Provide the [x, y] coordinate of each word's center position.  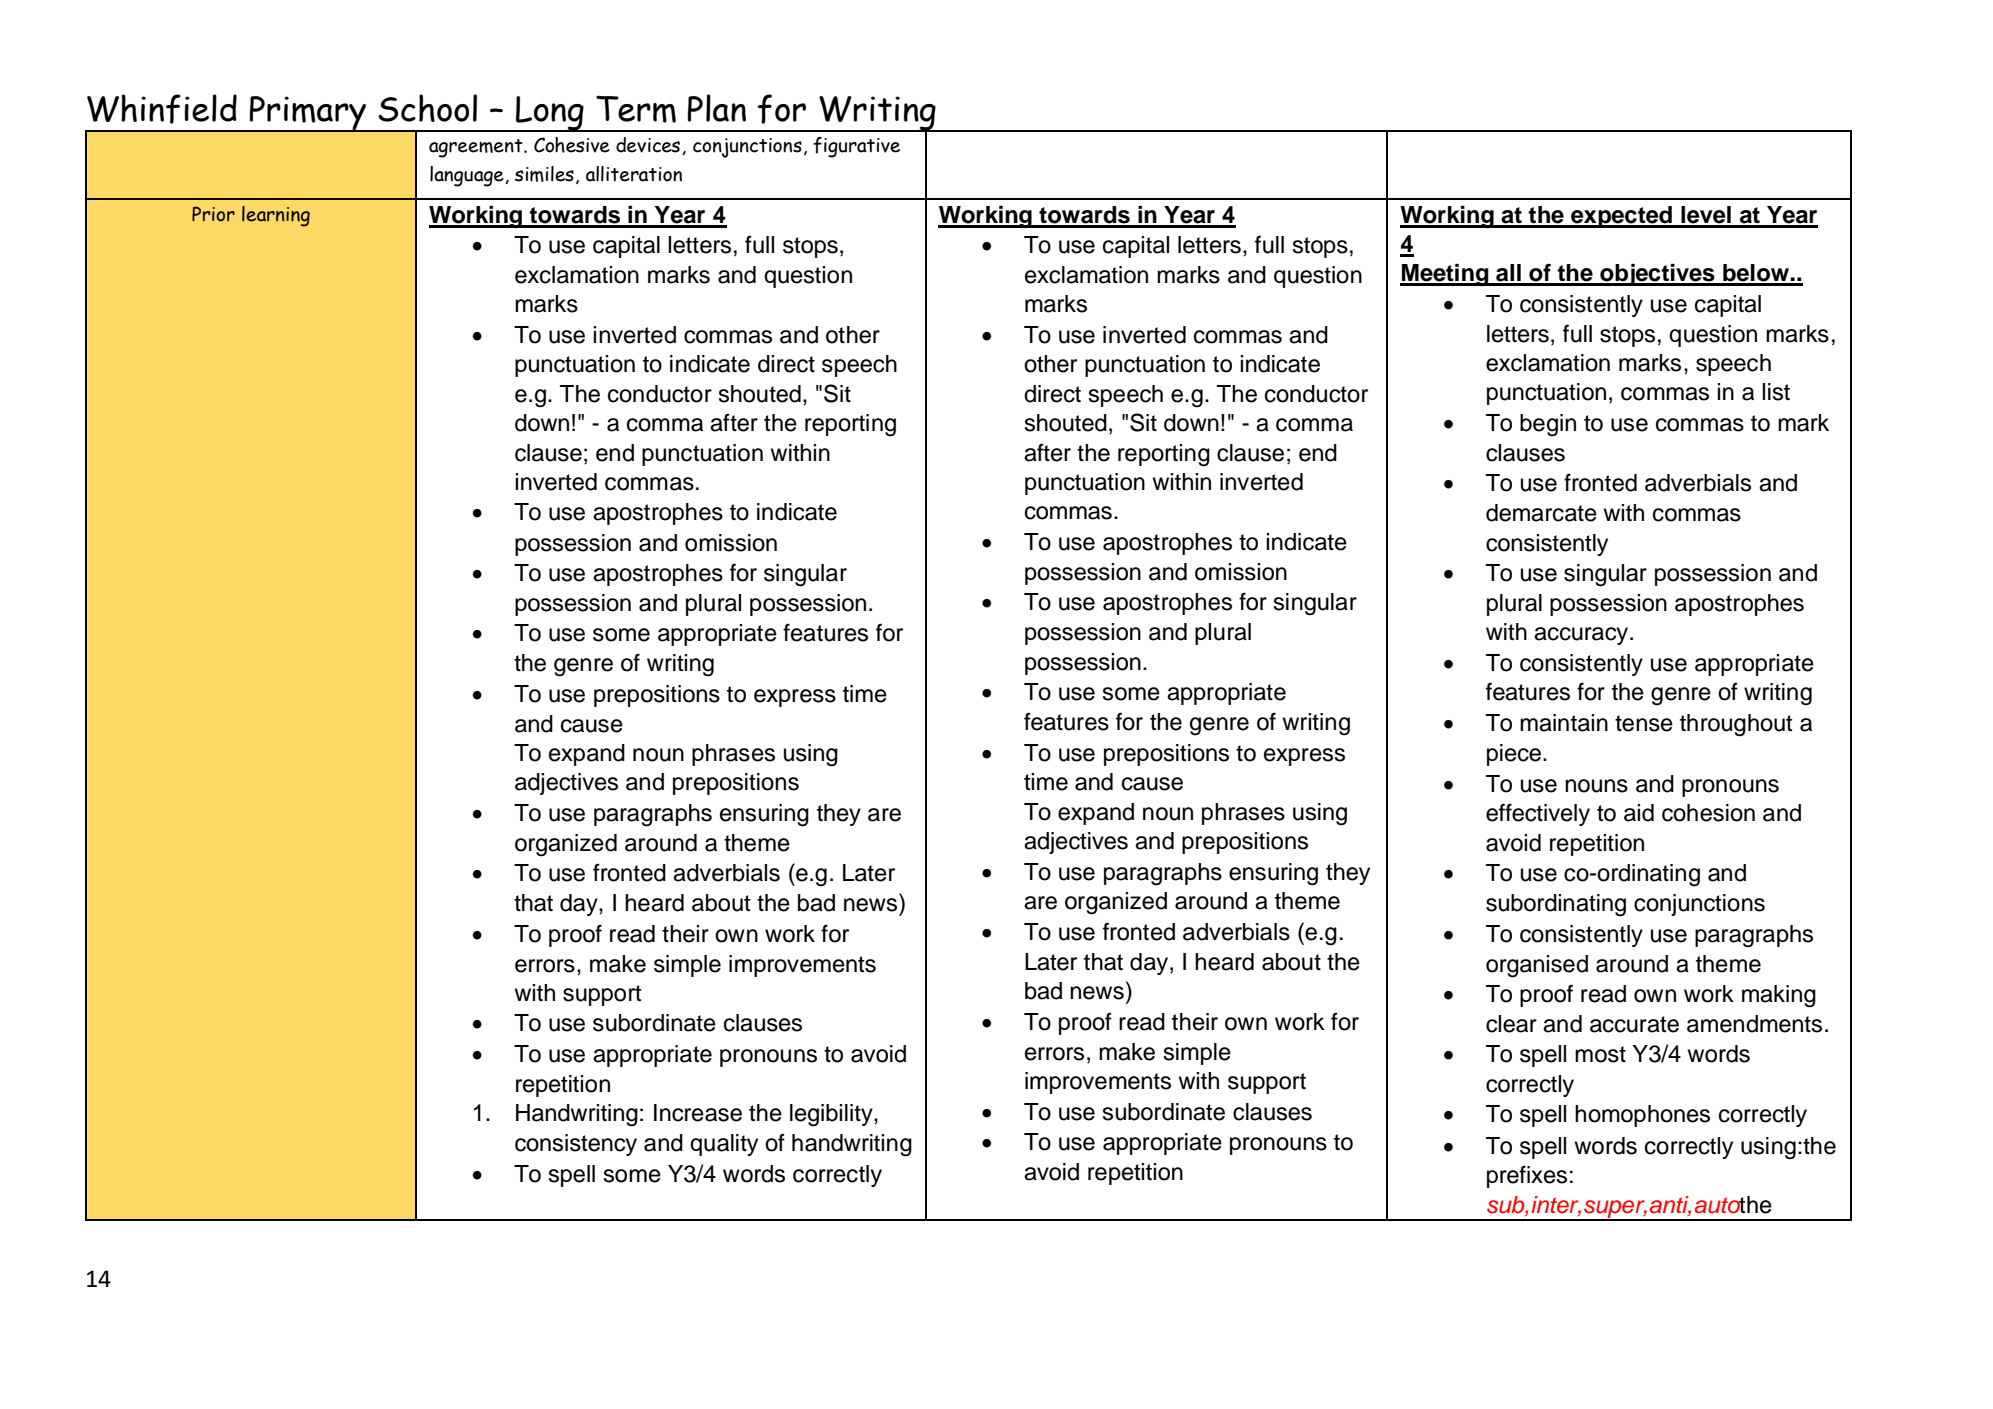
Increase [698, 1113]
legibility [832, 1115]
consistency [576, 1145]
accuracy [1582, 636]
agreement [477, 148]
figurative [856, 147]
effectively [1538, 814]
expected [1621, 217]
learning [276, 216]
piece [1515, 755]
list [1776, 392]
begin [1548, 425]
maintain [1564, 723]
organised [1537, 966]
